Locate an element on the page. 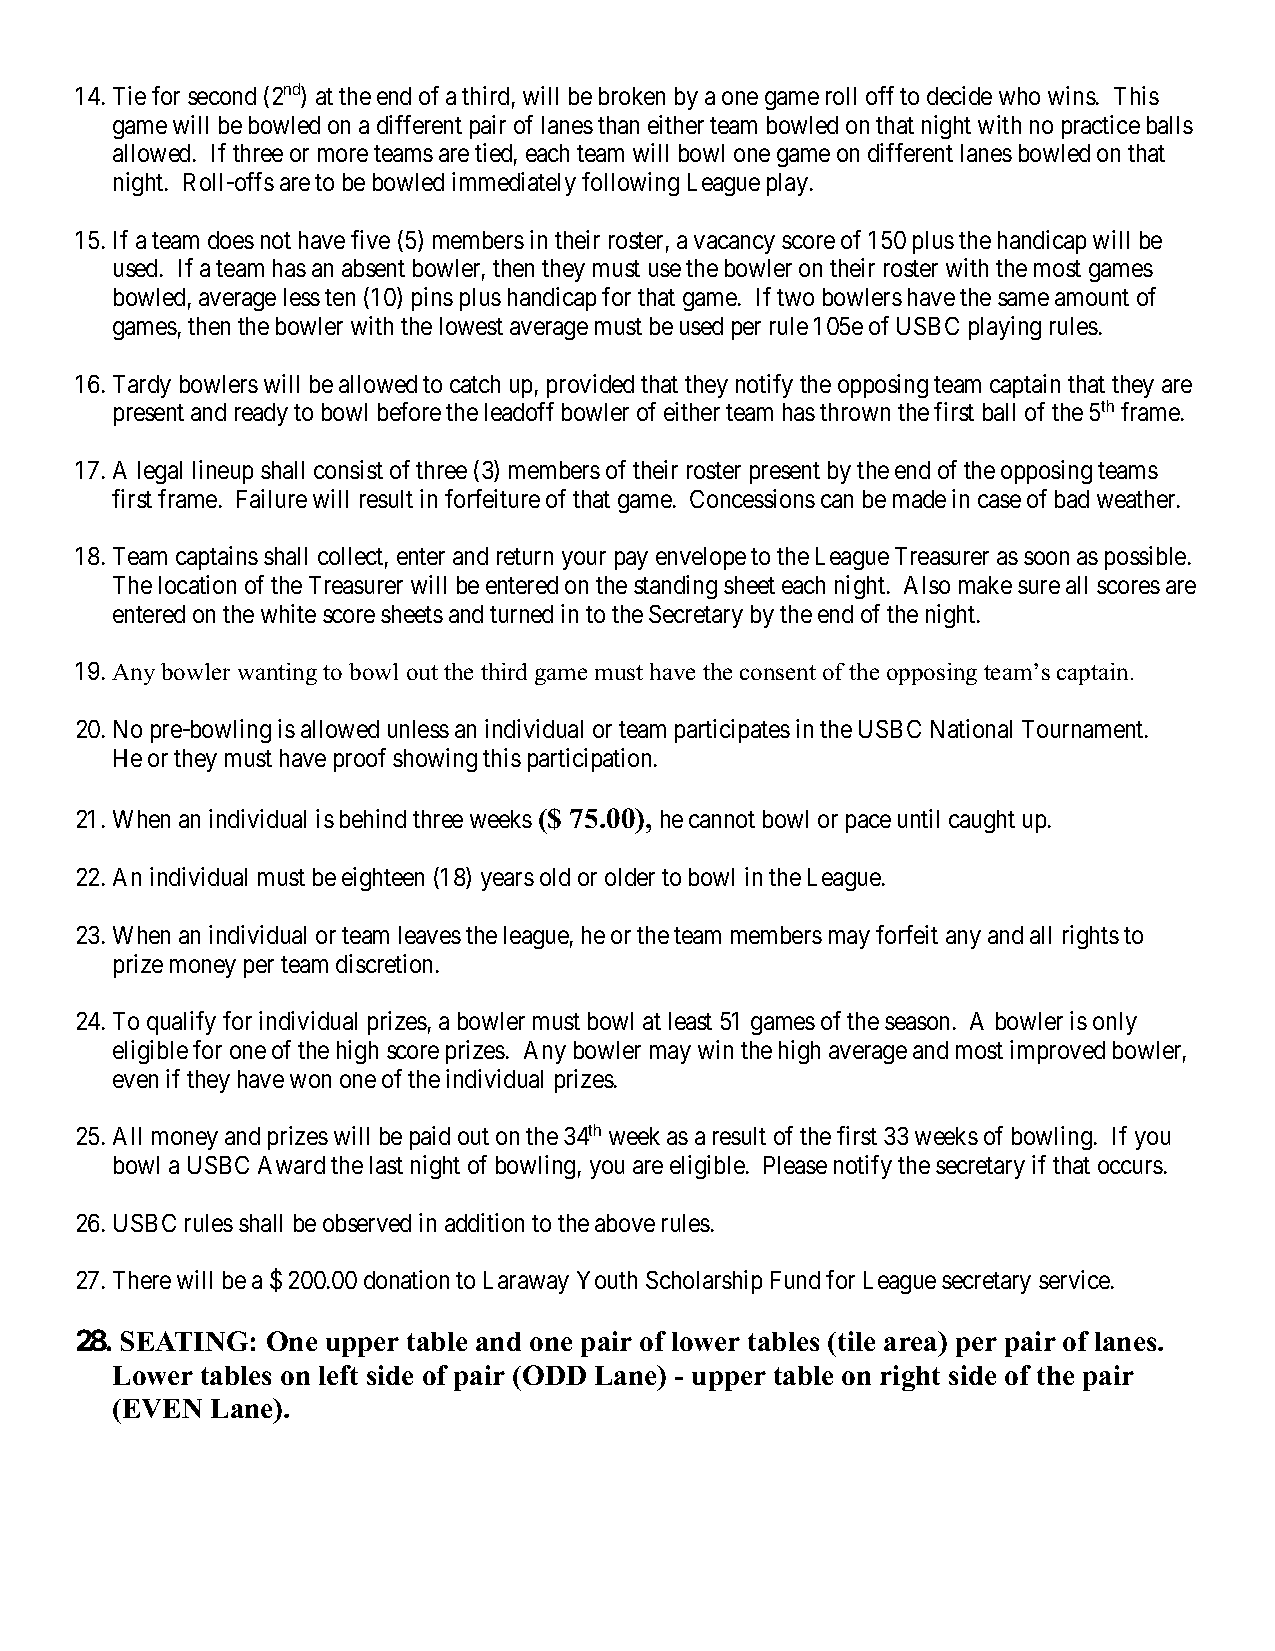 The image size is (1275, 1651). SEATING is located at coordinates (184, 1341).
